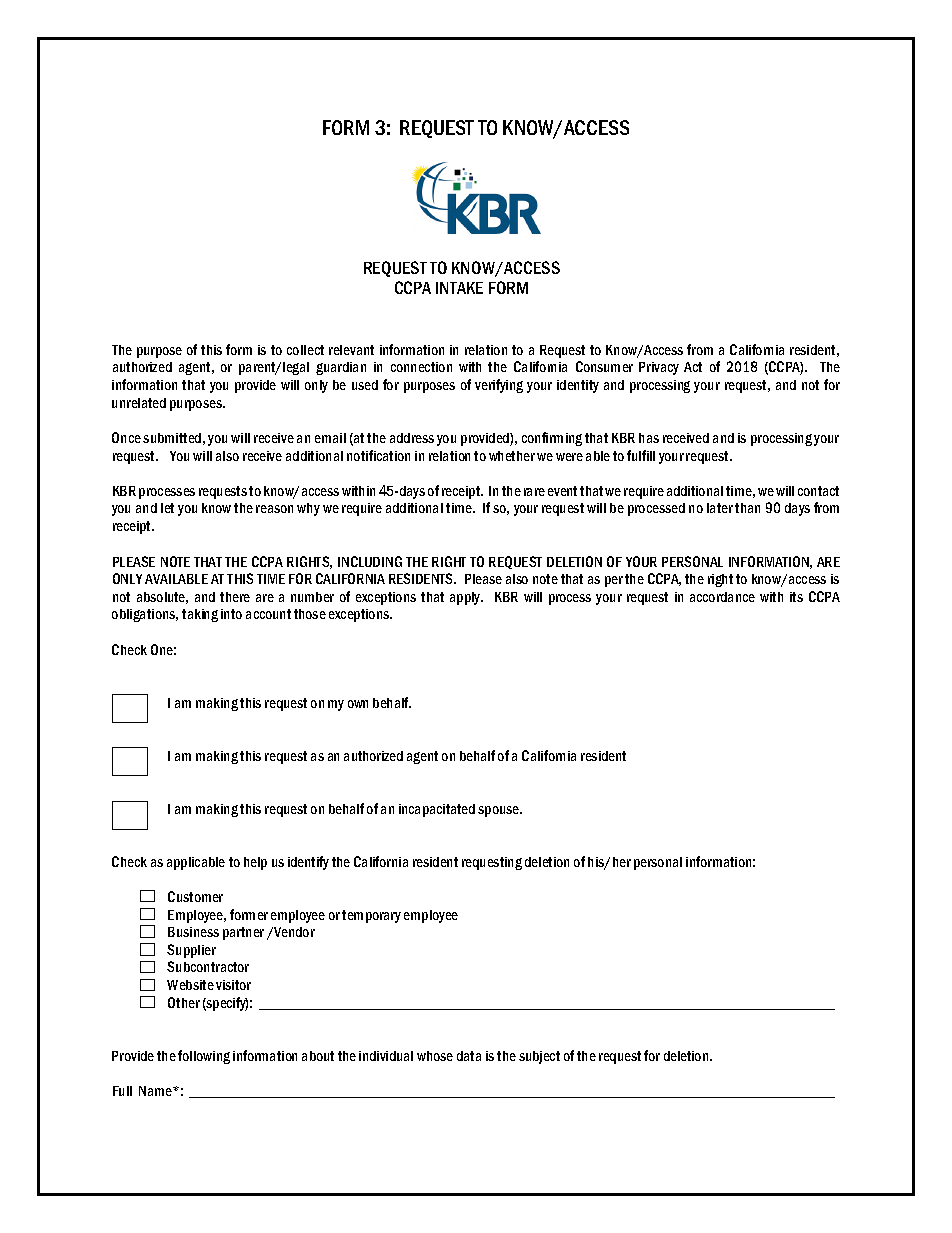 The width and height of the screenshot is (952, 1233). Describe the element at coordinates (195, 896) in the screenshot. I see `Customer` at that location.
